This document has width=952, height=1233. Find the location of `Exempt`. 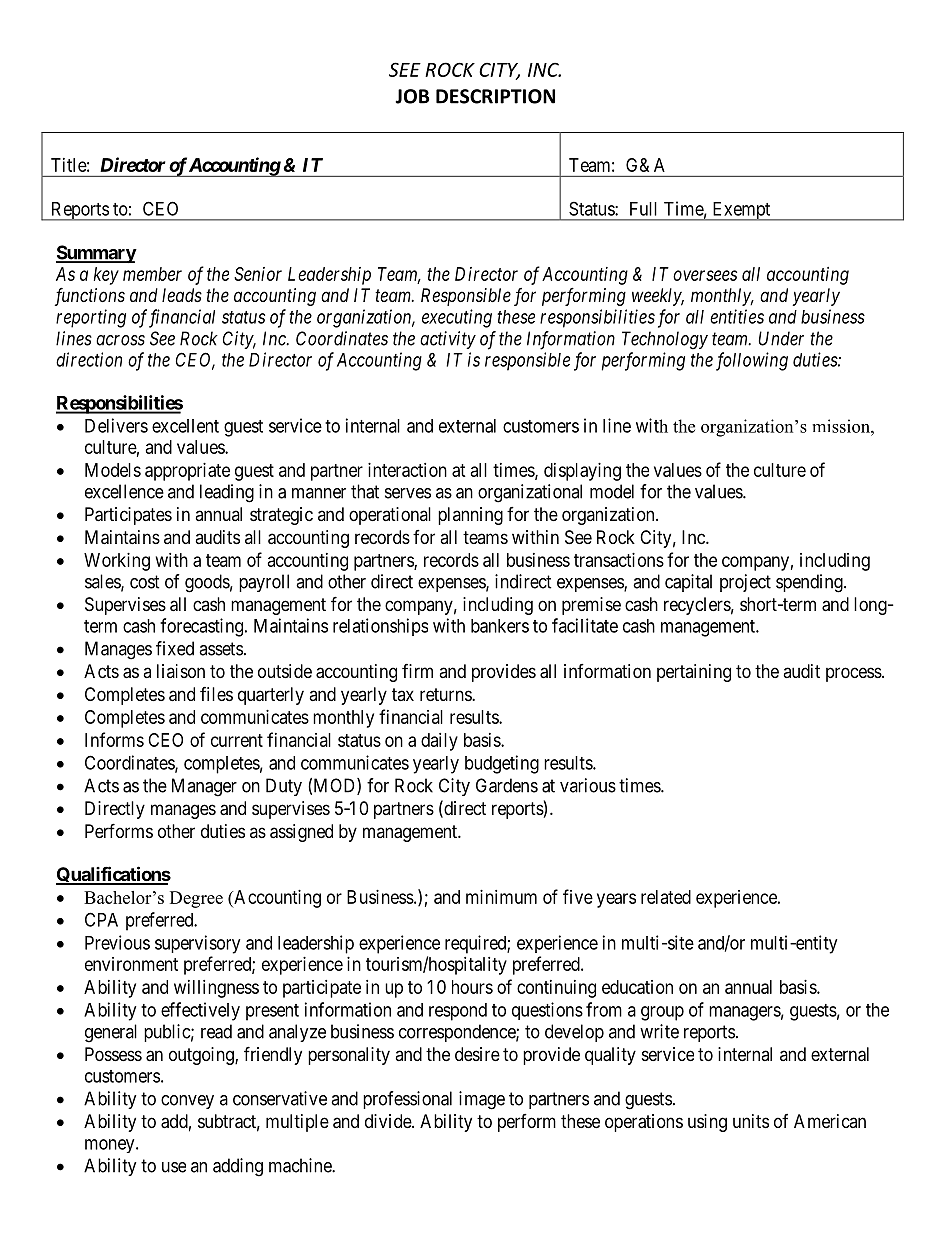

Exempt is located at coordinates (741, 211).
